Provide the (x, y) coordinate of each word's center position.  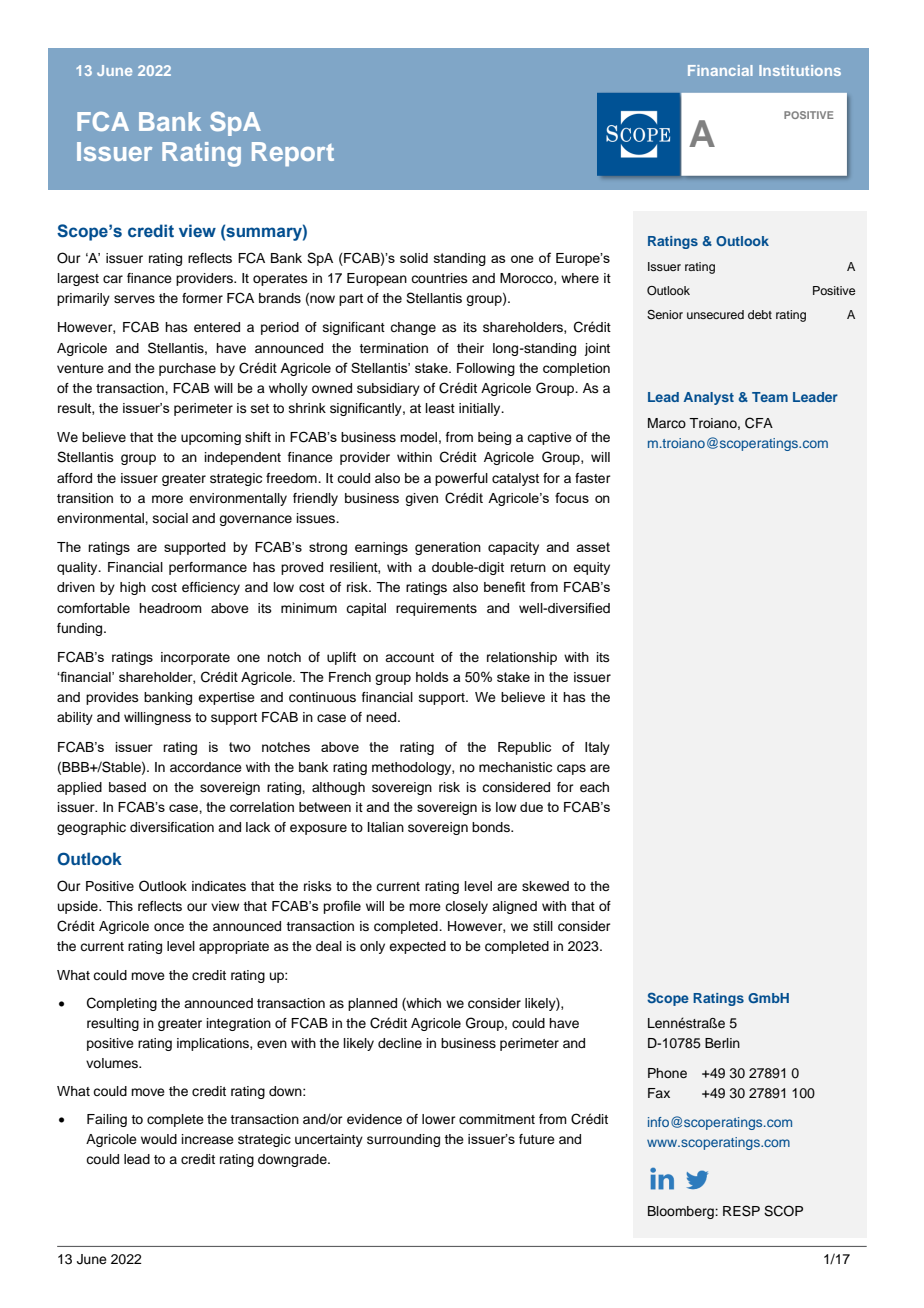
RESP (741, 1211)
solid (414, 258)
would (159, 1139)
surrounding (403, 1140)
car (113, 279)
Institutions (800, 70)
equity (591, 568)
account (409, 657)
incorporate (195, 658)
